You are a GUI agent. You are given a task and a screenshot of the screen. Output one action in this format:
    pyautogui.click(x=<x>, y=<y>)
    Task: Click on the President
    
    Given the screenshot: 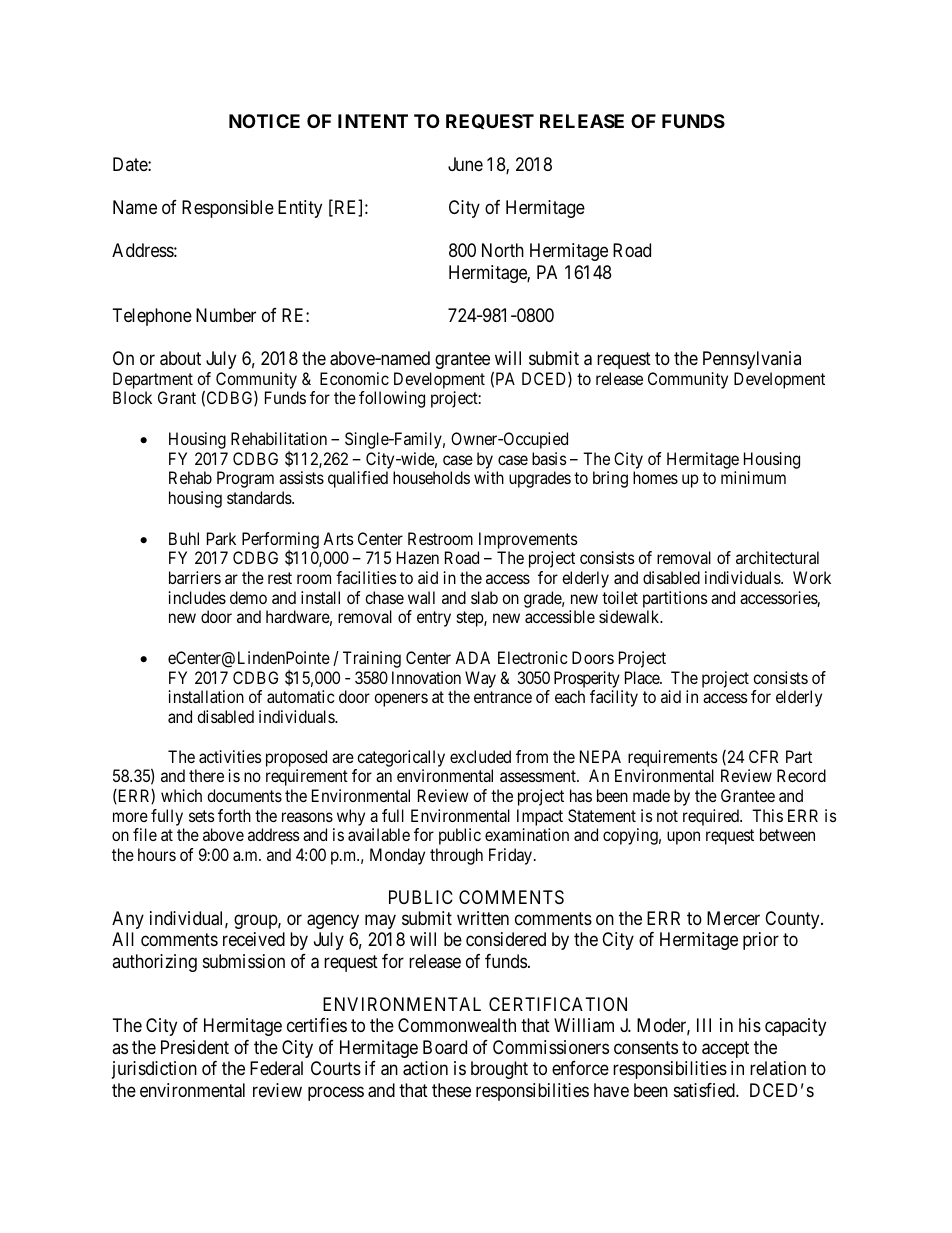 What is the action you would take?
    pyautogui.click(x=195, y=1047)
